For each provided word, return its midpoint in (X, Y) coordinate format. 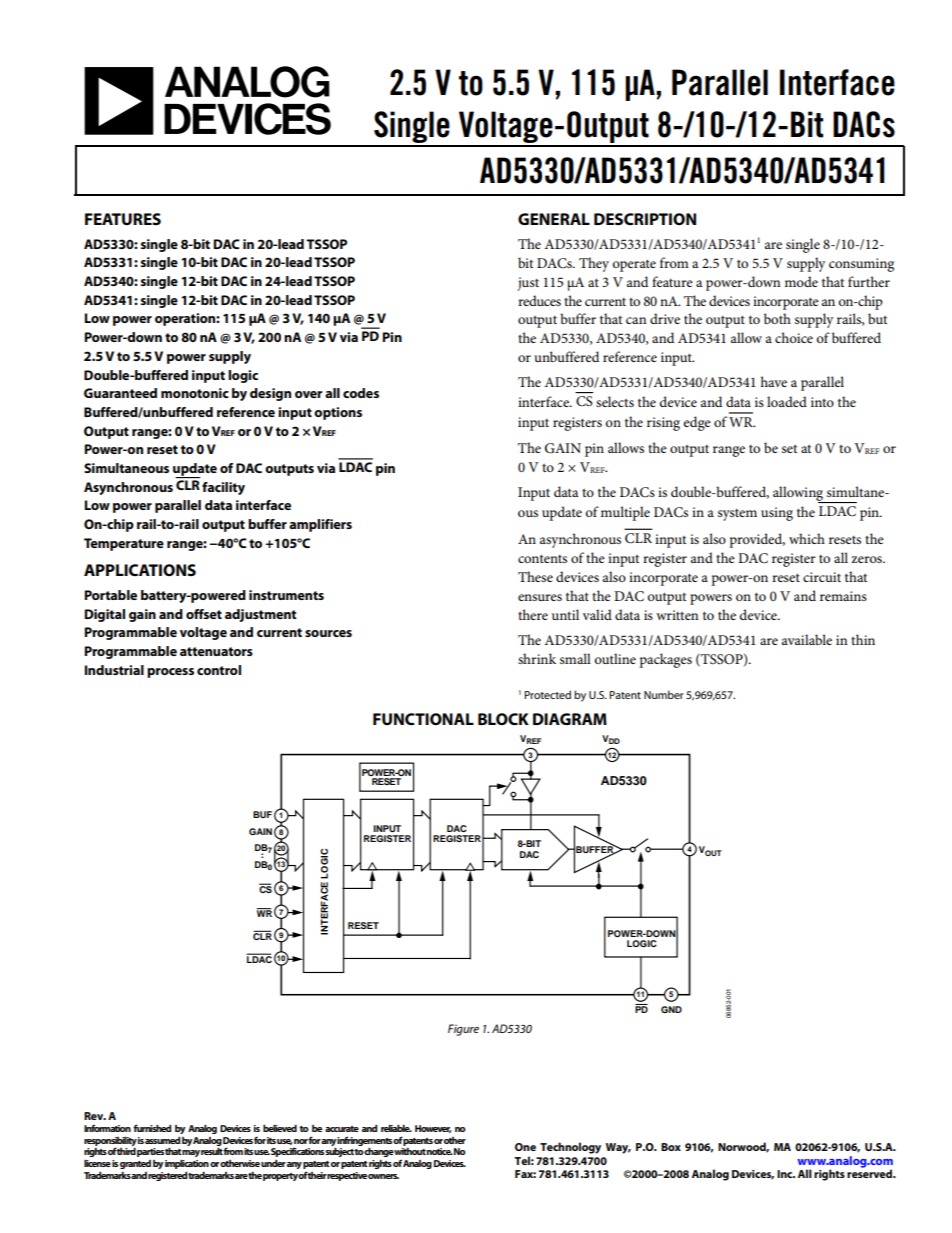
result (212, 1151)
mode (801, 281)
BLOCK (503, 719)
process (170, 673)
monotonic (195, 393)
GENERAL (554, 219)
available (807, 639)
